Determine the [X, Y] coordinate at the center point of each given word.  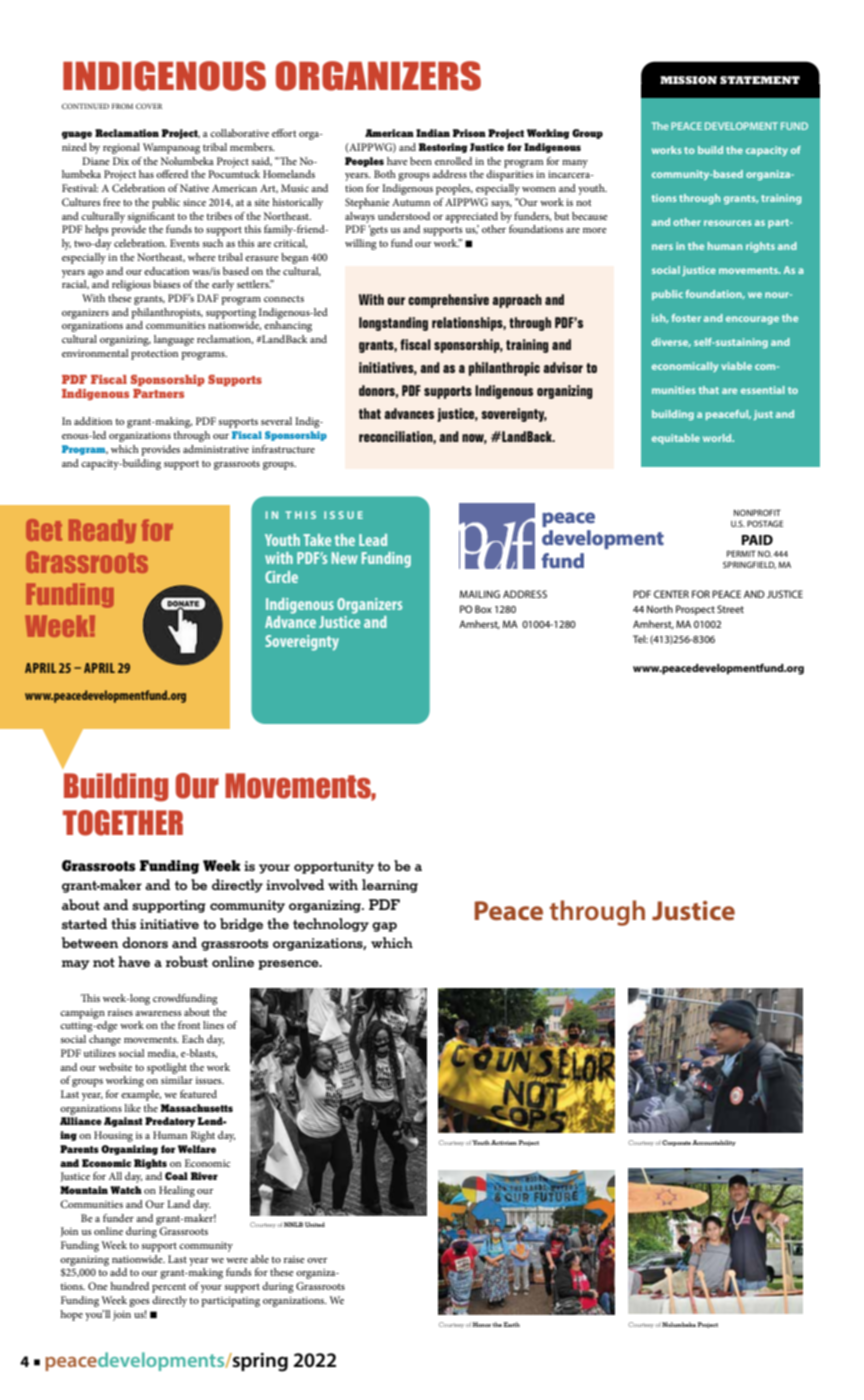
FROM [122, 106]
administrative [216, 449]
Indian [433, 133]
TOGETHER [123, 823]
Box [483, 609]
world [718, 438]
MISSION [688, 80]
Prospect [695, 610]
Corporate [676, 1143]
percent [169, 1288]
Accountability [714, 1143]
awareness [158, 1013]
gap [384, 927]
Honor [482, 1324]
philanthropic [504, 369]
